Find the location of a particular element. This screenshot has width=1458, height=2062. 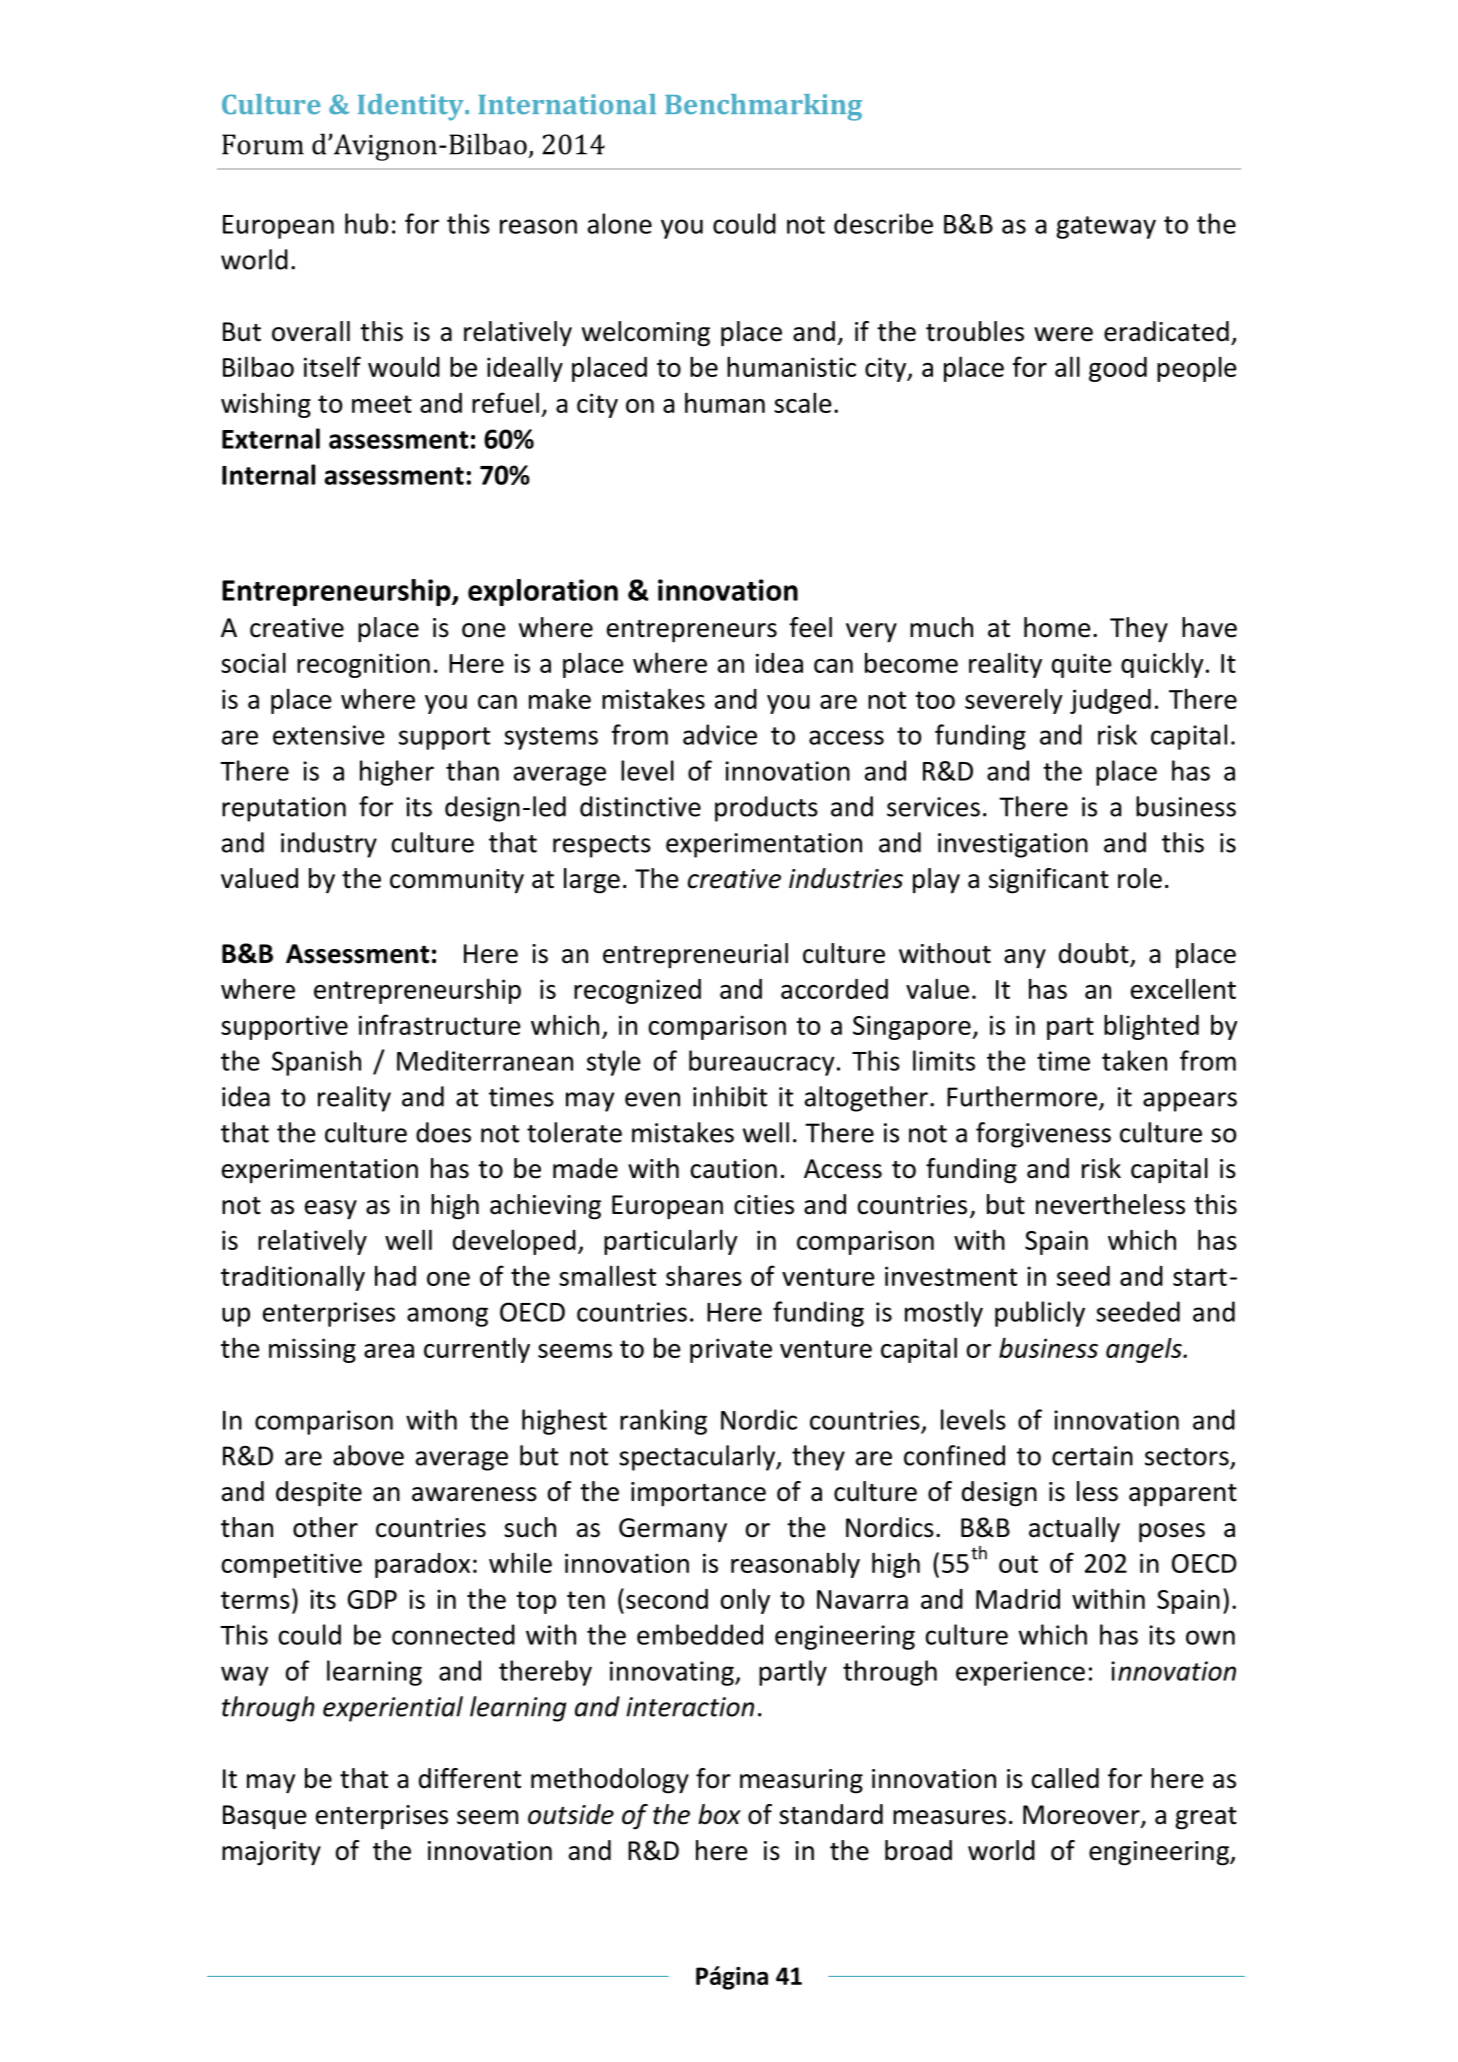

entrepreneurial is located at coordinates (695, 956).
